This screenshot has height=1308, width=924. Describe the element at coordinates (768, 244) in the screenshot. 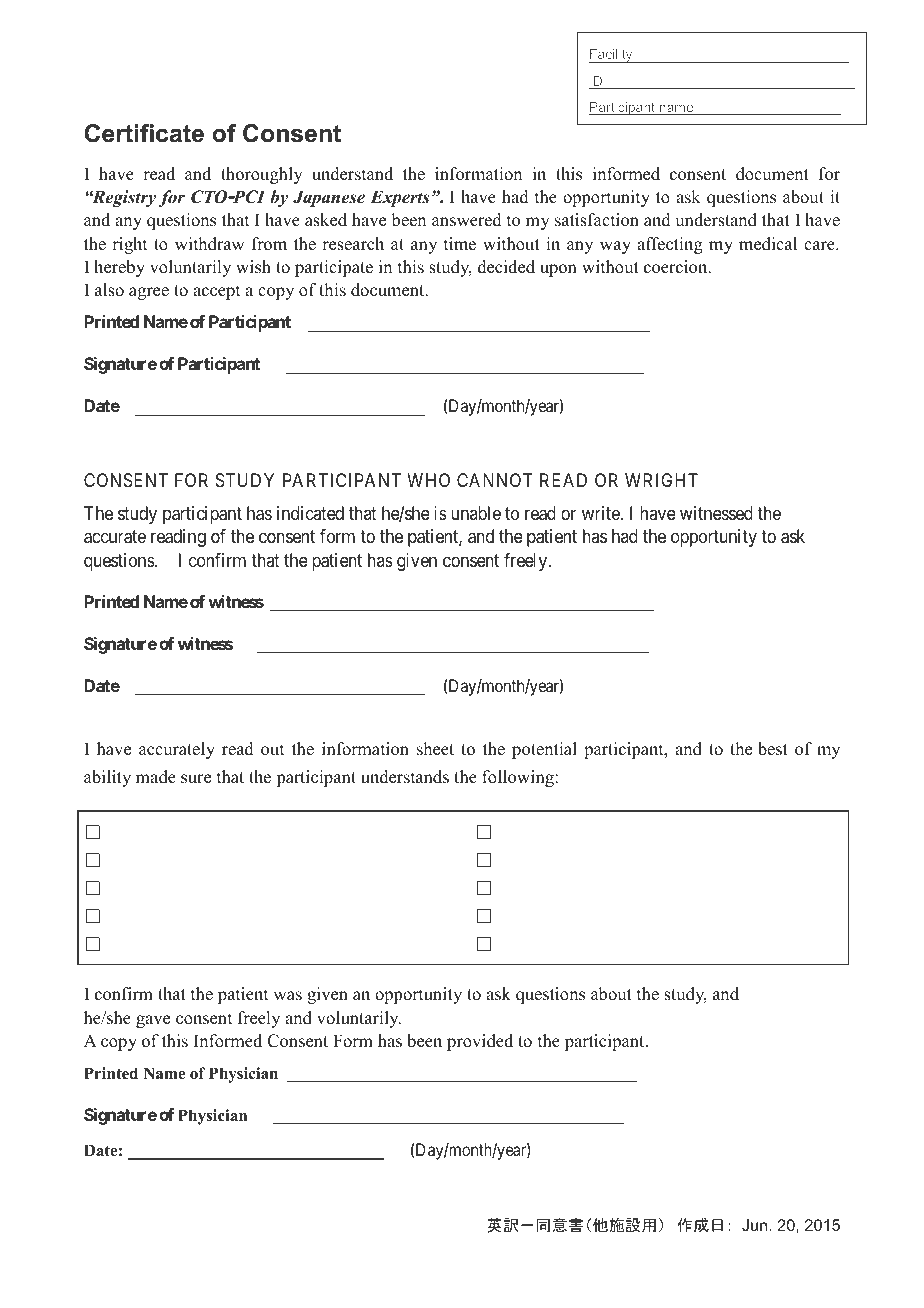

I see `medical` at that location.
